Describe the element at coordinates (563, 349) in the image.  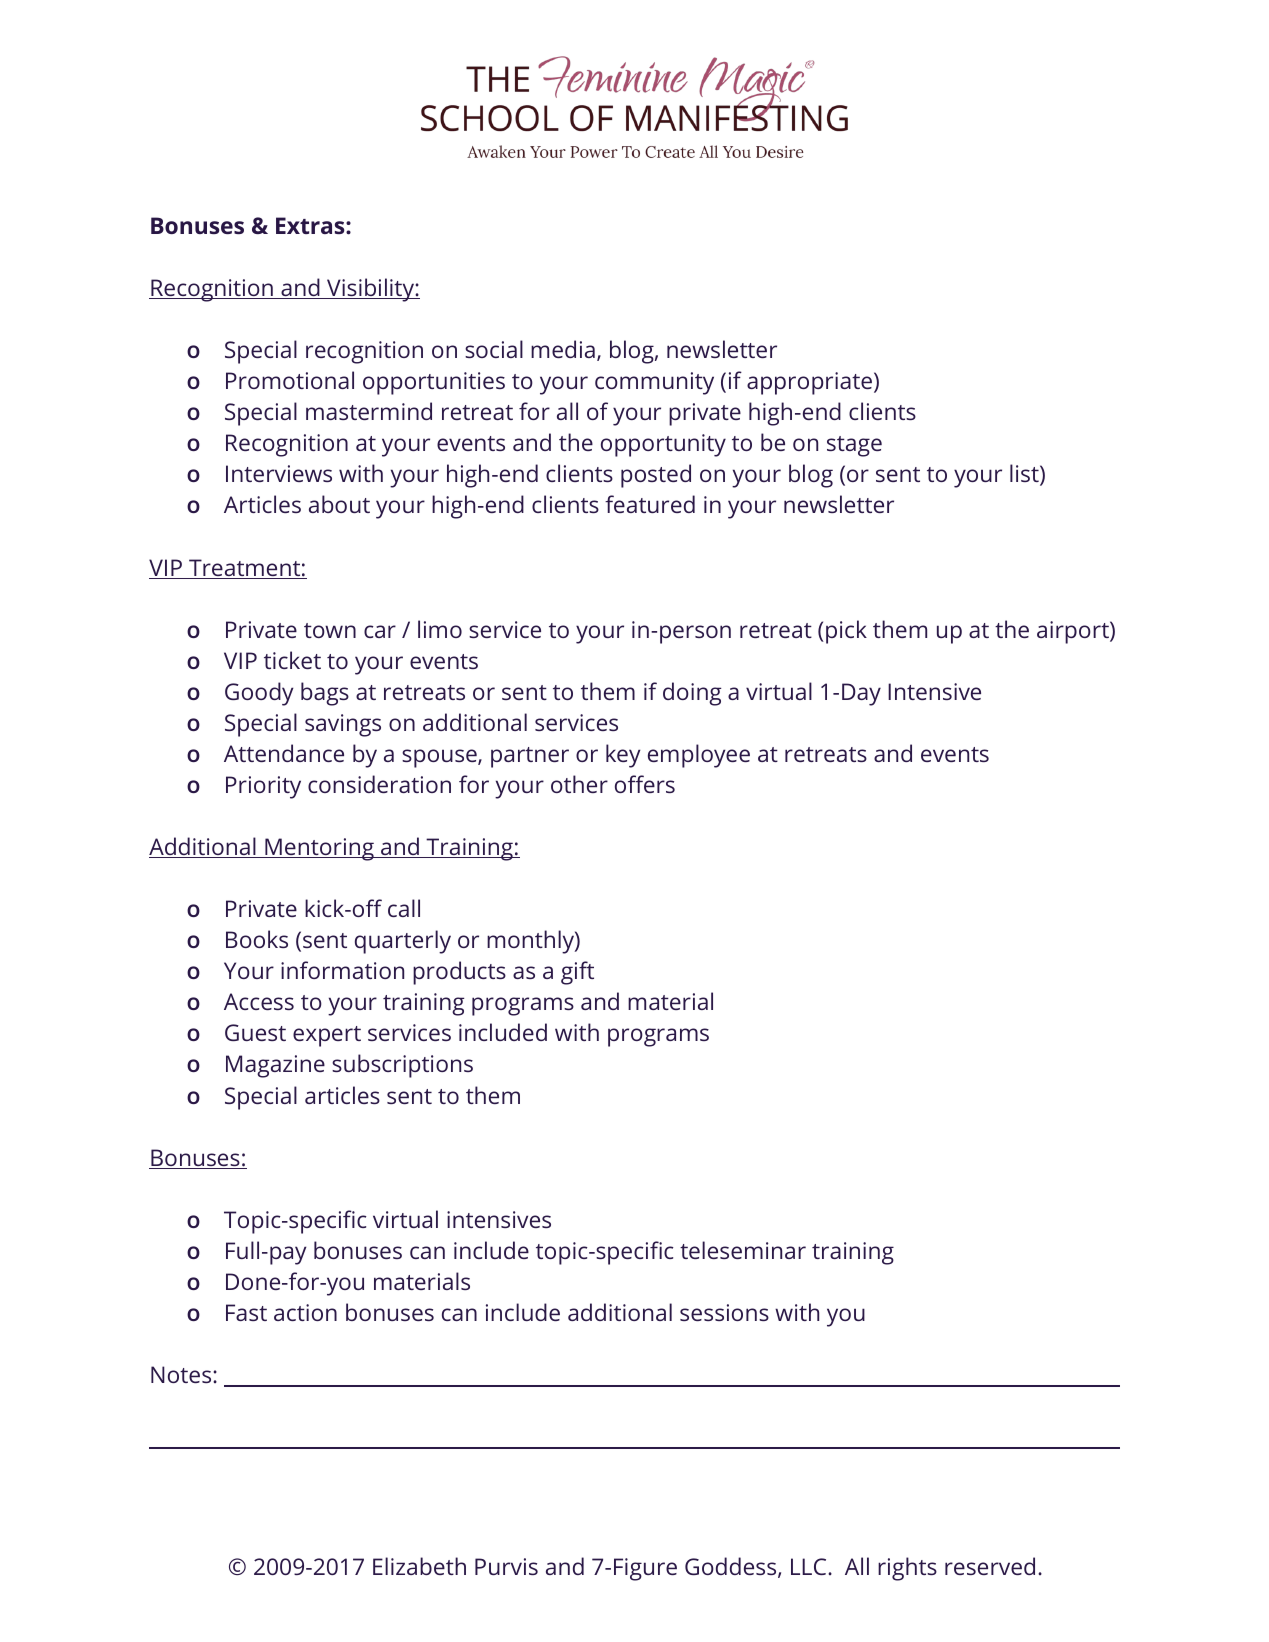
I see `media` at that location.
